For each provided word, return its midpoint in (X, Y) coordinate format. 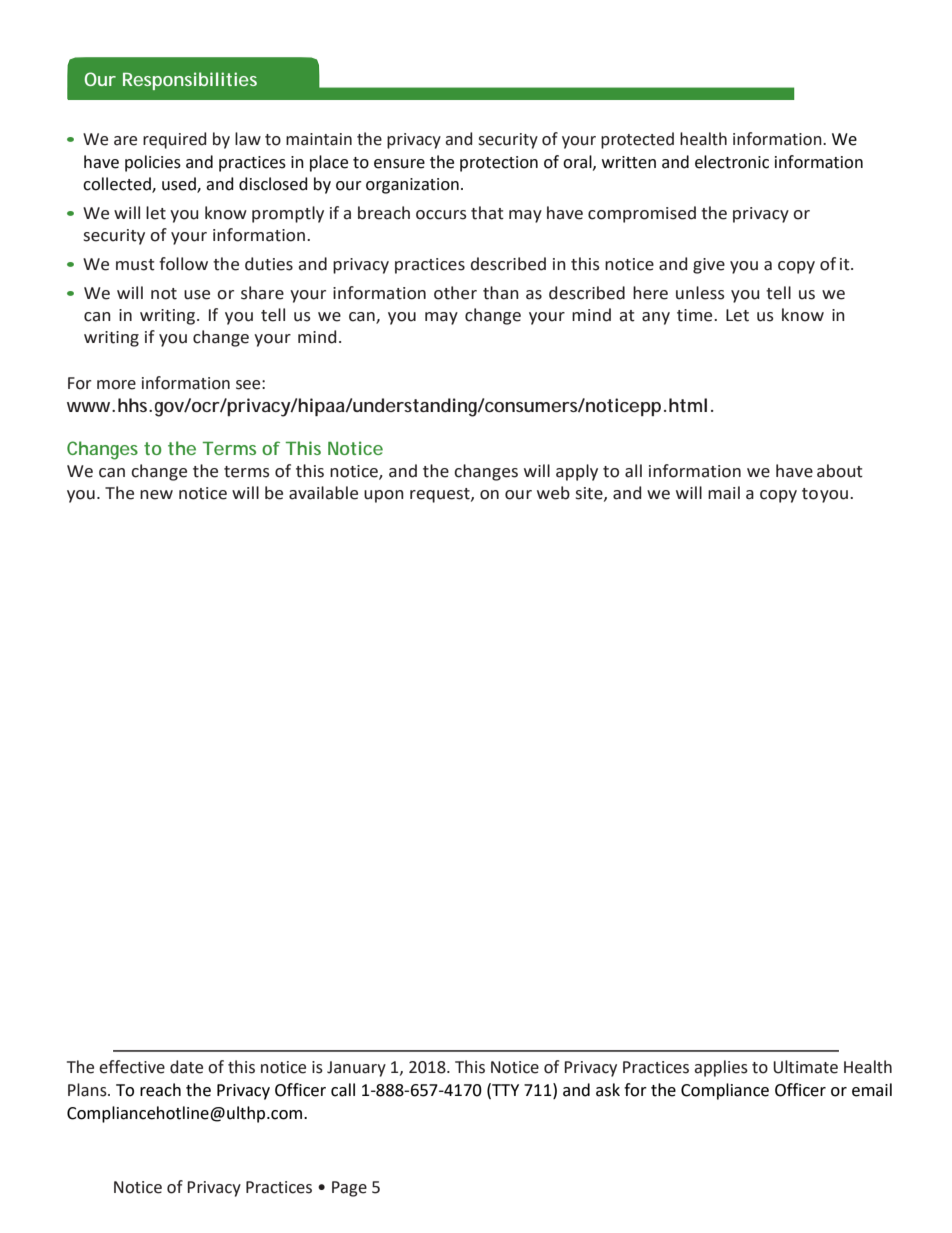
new (156, 495)
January (356, 1069)
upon (384, 496)
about (840, 471)
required (174, 140)
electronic (732, 162)
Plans (88, 1090)
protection (499, 164)
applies (721, 1068)
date (186, 1067)
